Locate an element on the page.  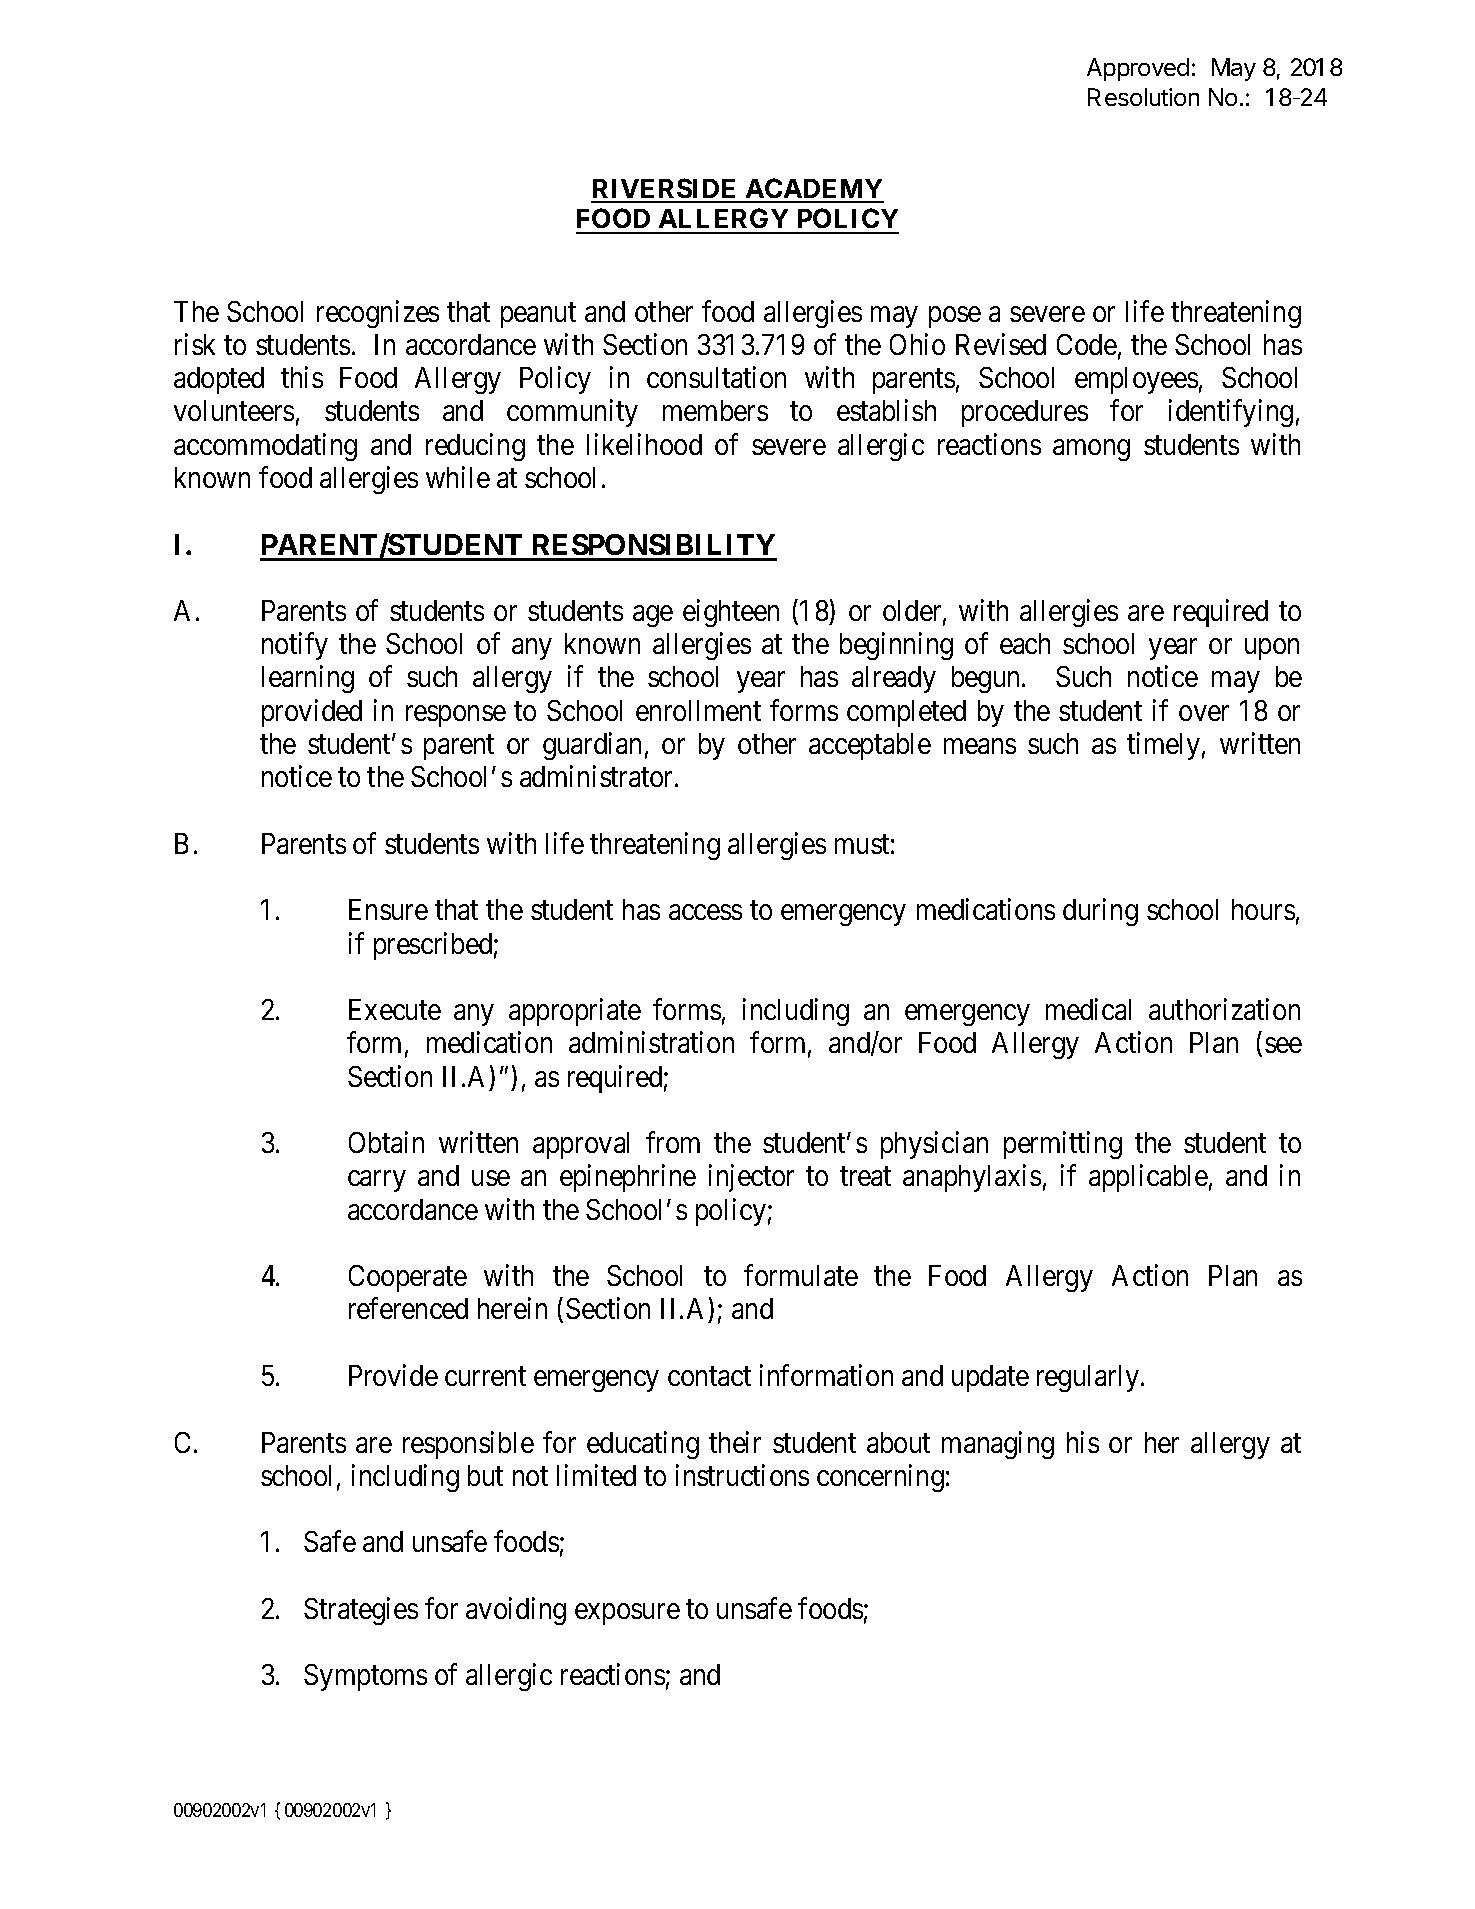
this is located at coordinates (302, 377).
